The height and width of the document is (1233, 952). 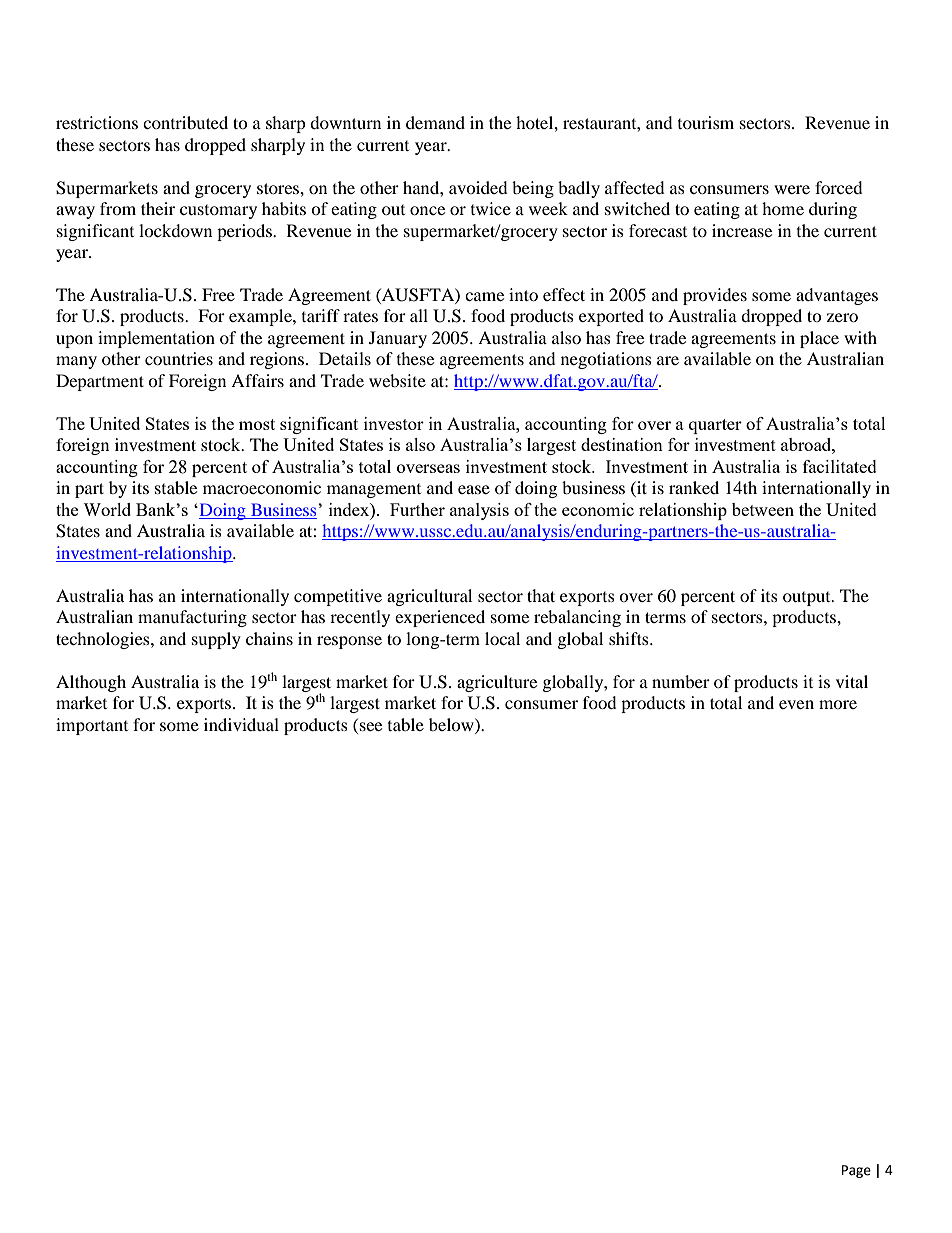 What do you see at coordinates (452, 724) in the document?
I see `below` at bounding box center [452, 724].
